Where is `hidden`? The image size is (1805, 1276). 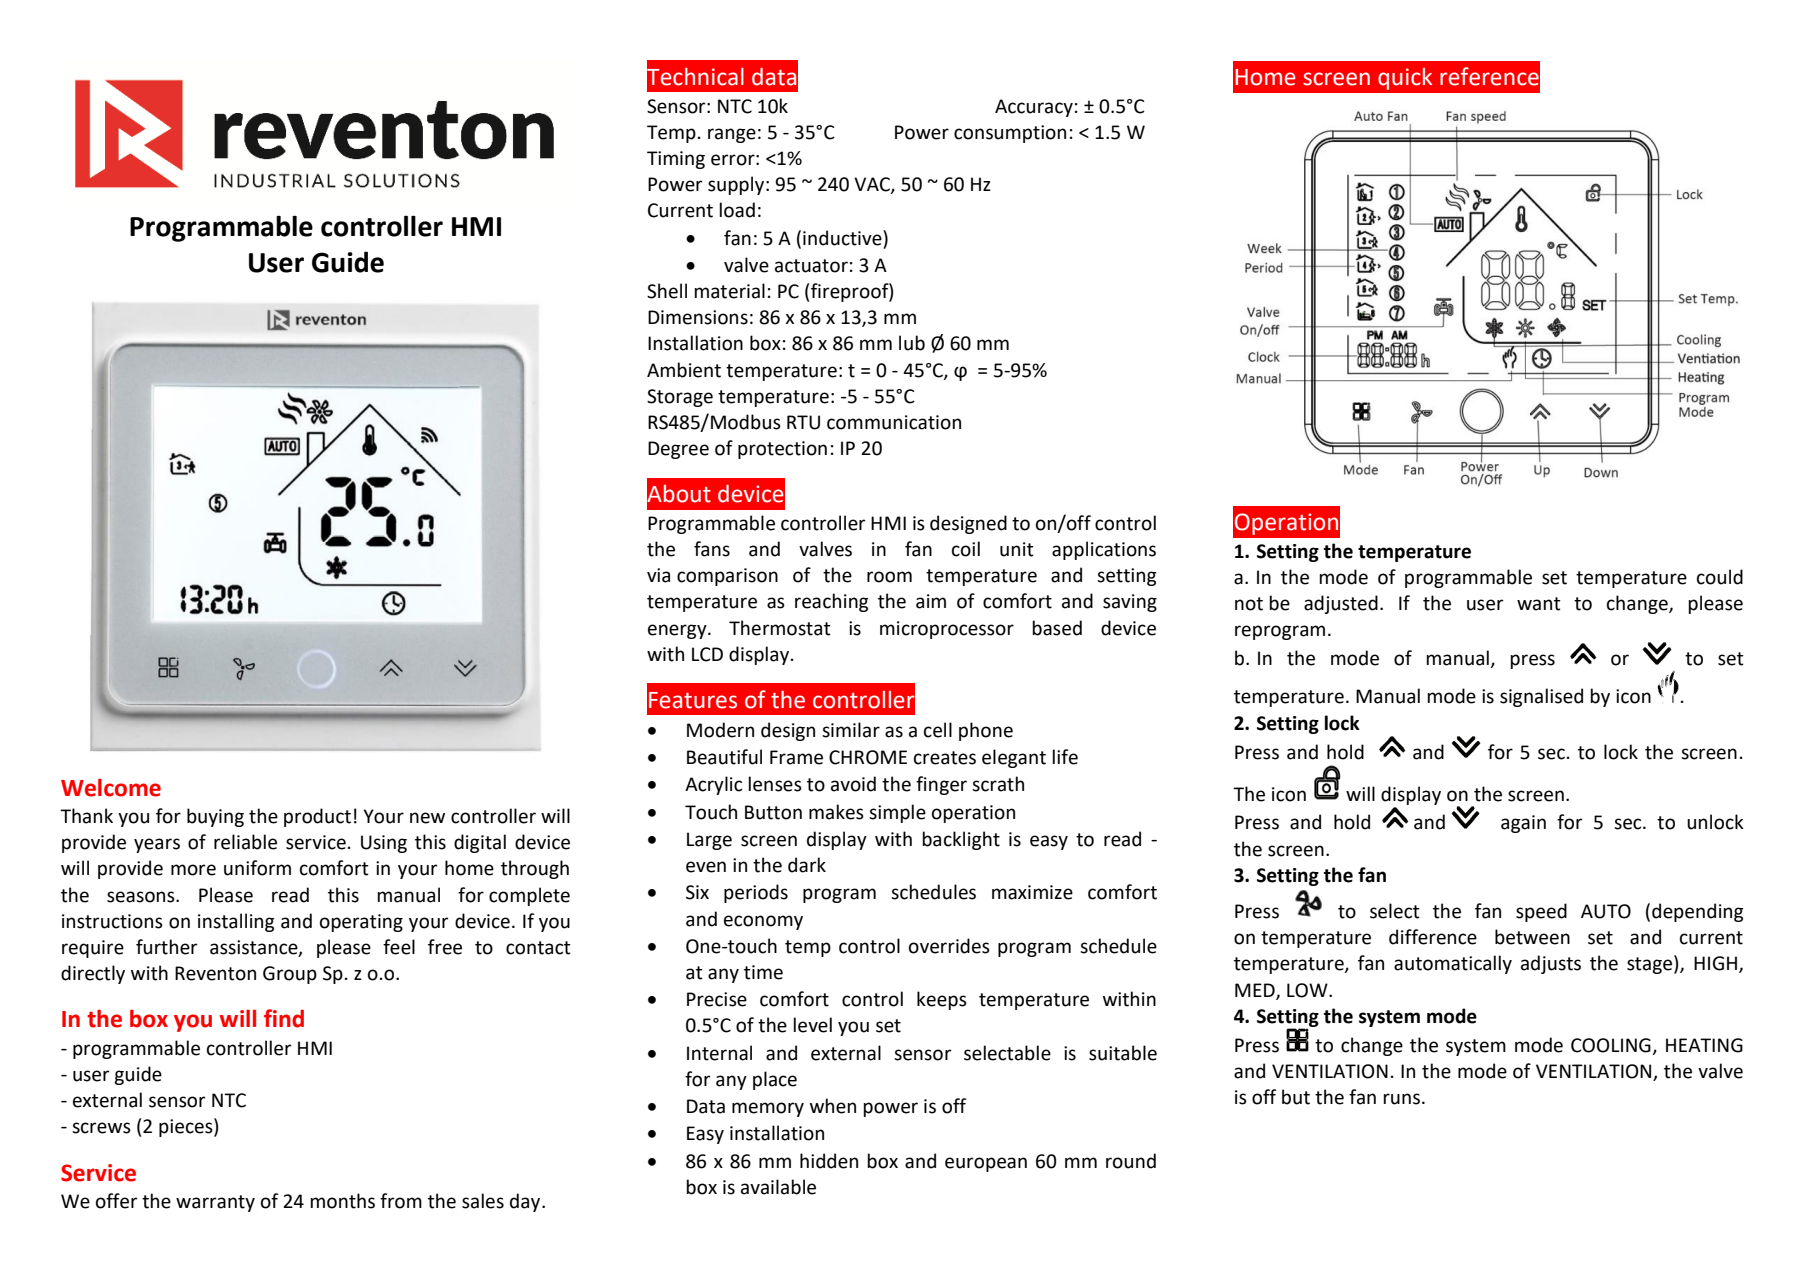
hidden is located at coordinates (829, 1161).
